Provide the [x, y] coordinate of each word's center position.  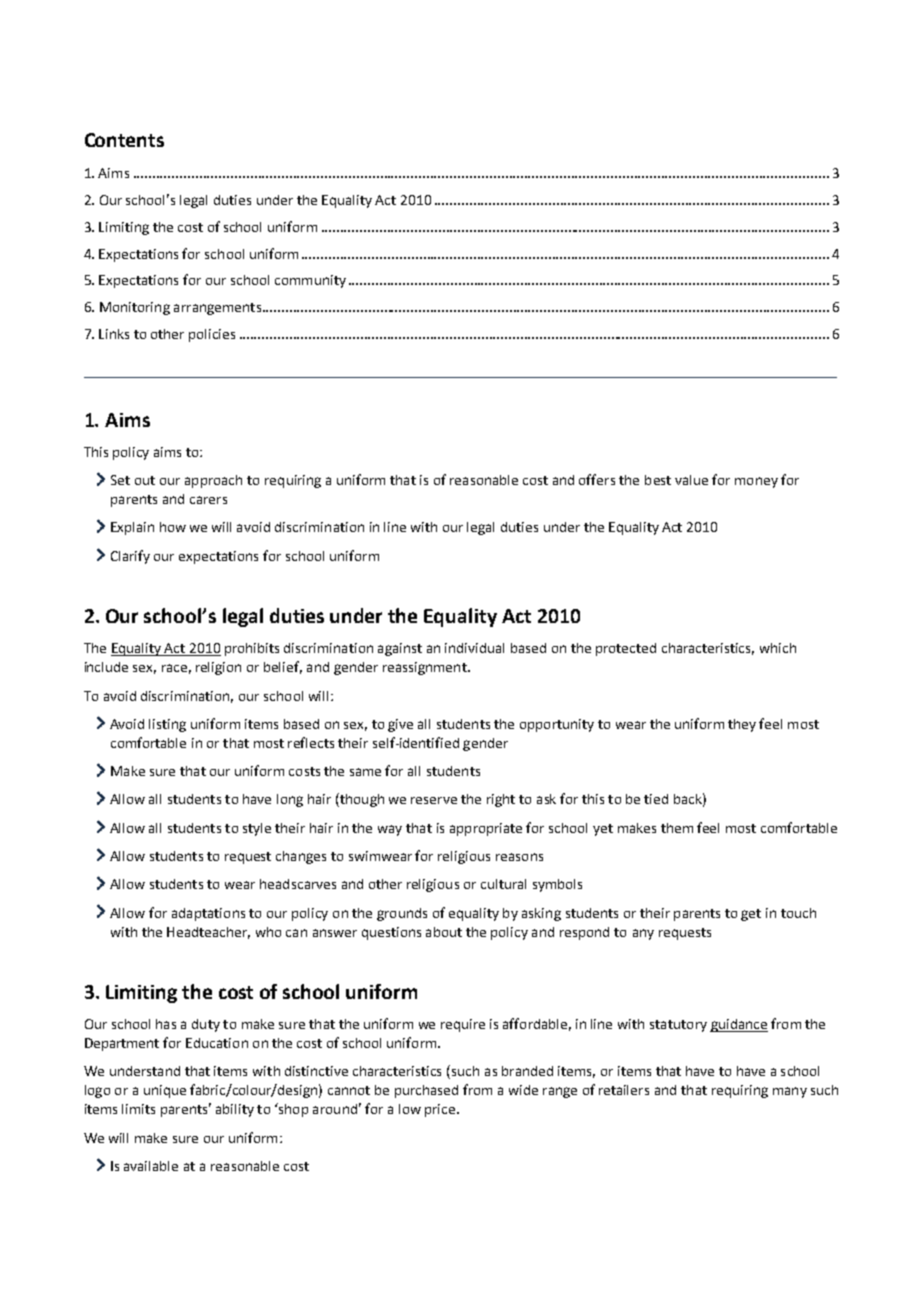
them [677, 828]
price [440, 1110]
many [790, 1092]
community [310, 281]
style [257, 829]
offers [597, 479]
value [691, 480]
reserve [434, 800]
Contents [124, 140]
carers [208, 500]
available [151, 1166]
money [756, 482]
